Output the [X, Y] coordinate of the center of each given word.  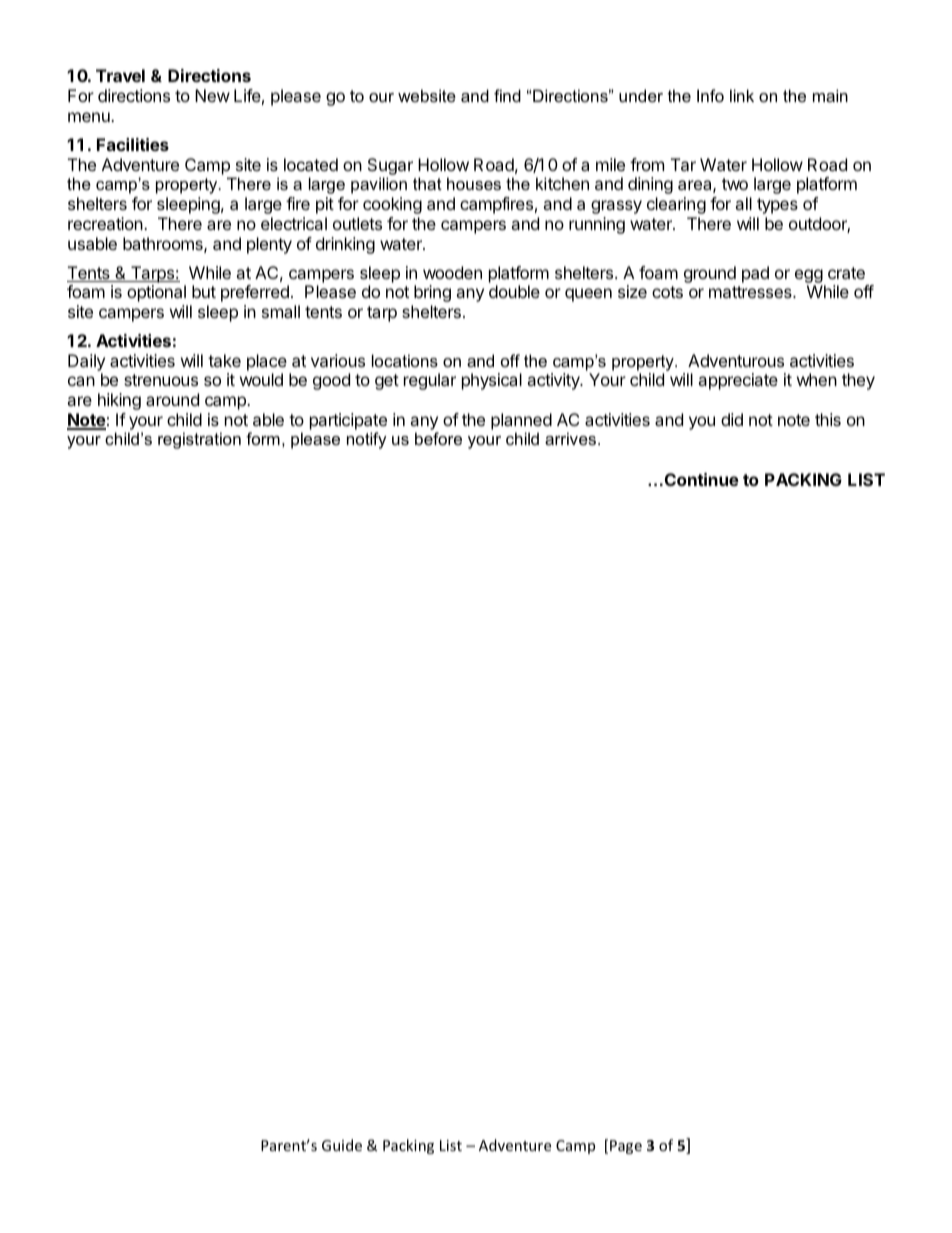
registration [199, 440]
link [742, 95]
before [438, 438]
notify [367, 440]
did [732, 419]
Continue [700, 479]
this [828, 419]
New [212, 95]
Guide [342, 1145]
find [507, 95]
